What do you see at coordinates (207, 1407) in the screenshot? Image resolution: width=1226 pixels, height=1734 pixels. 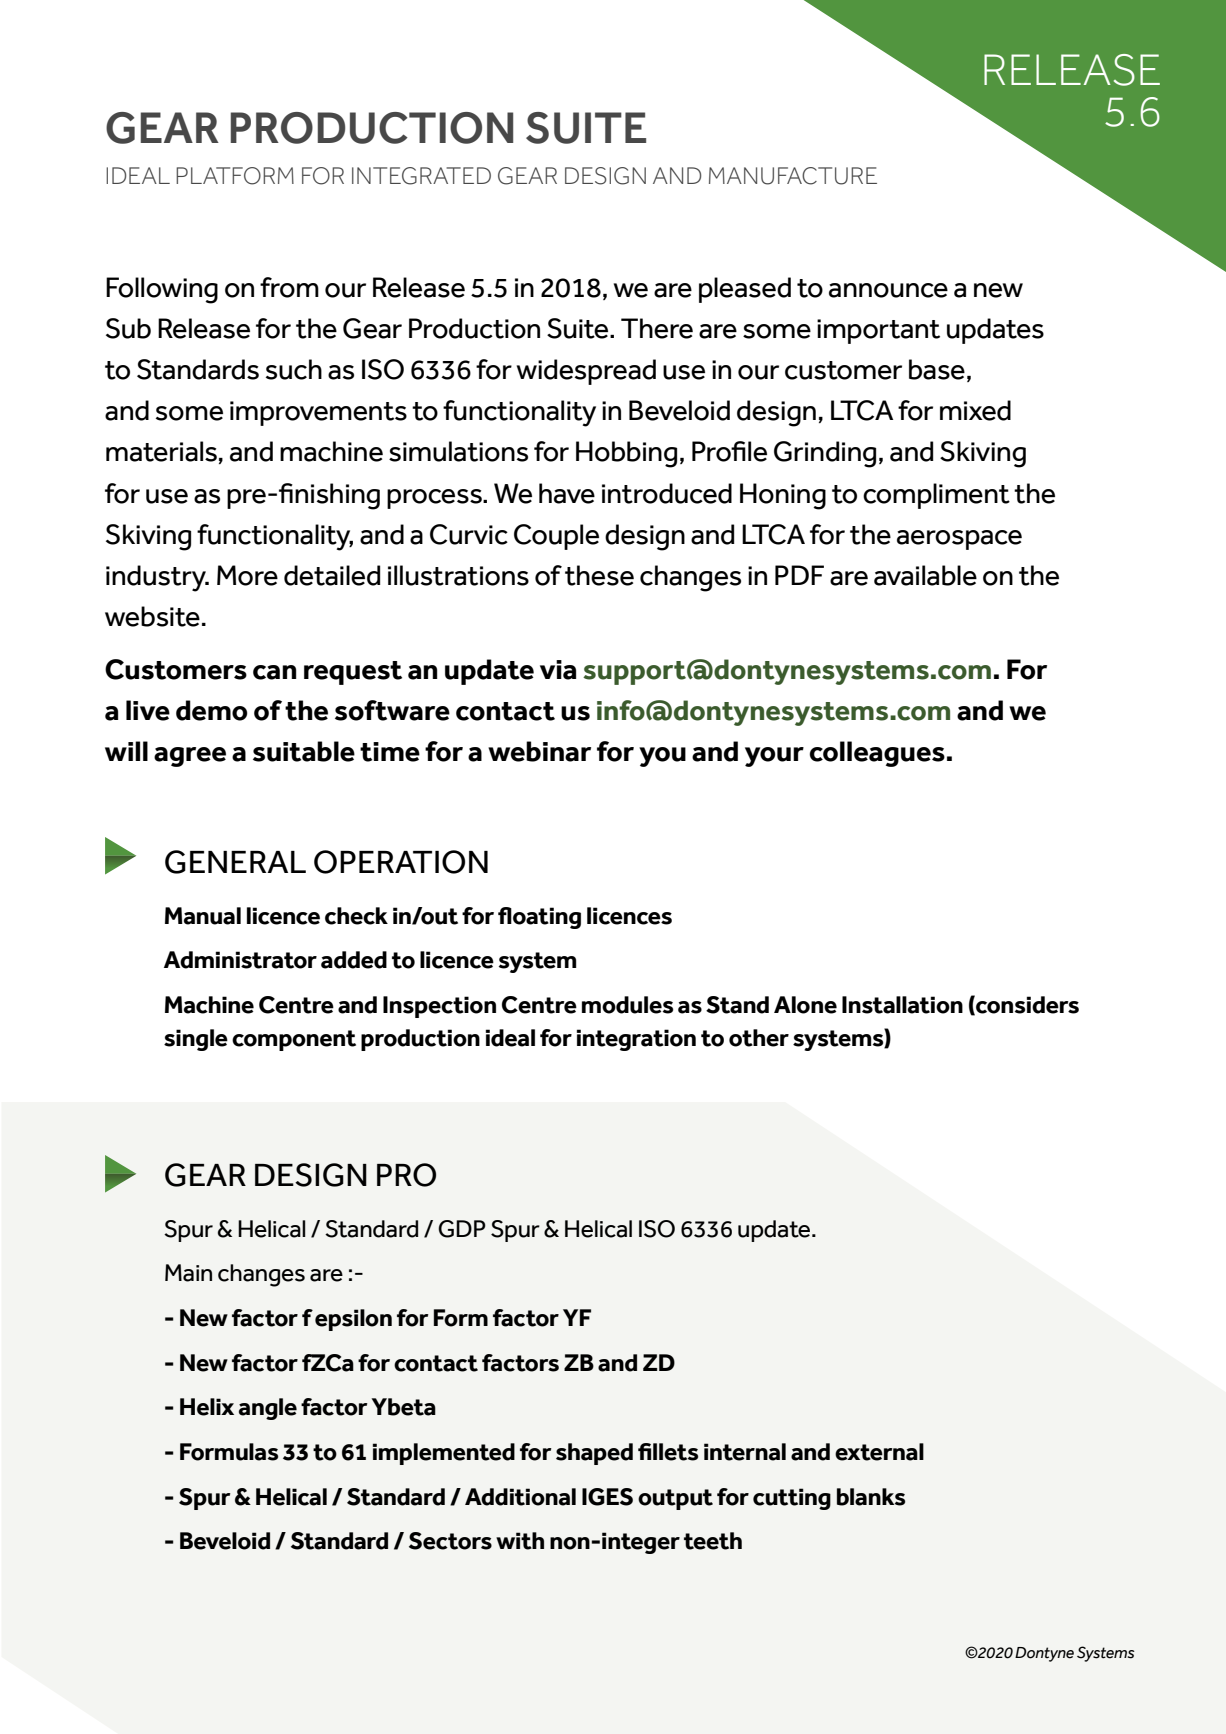 I see `Helix` at bounding box center [207, 1407].
